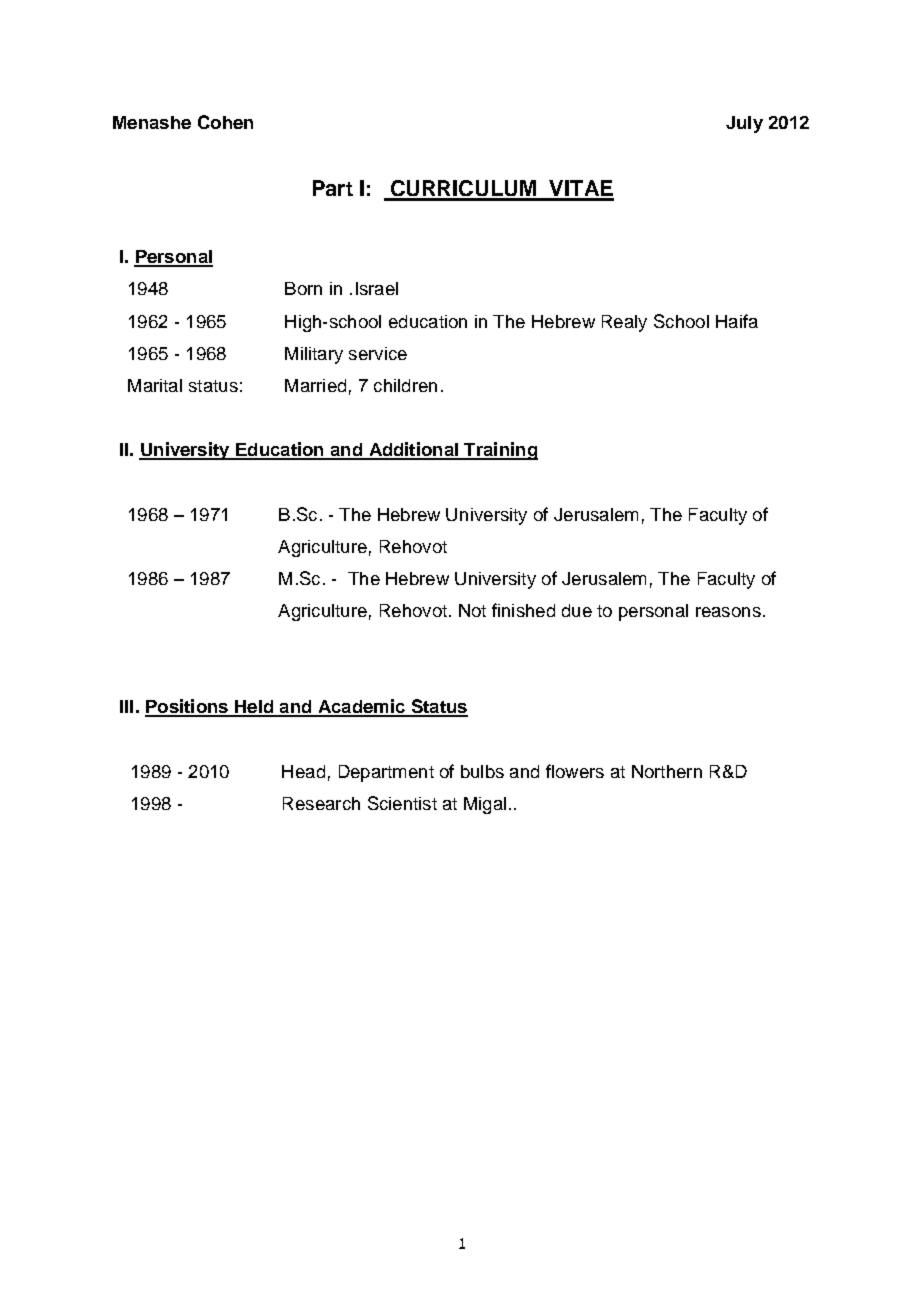 The image size is (924, 1308). I want to click on Cohen, so click(225, 122).
